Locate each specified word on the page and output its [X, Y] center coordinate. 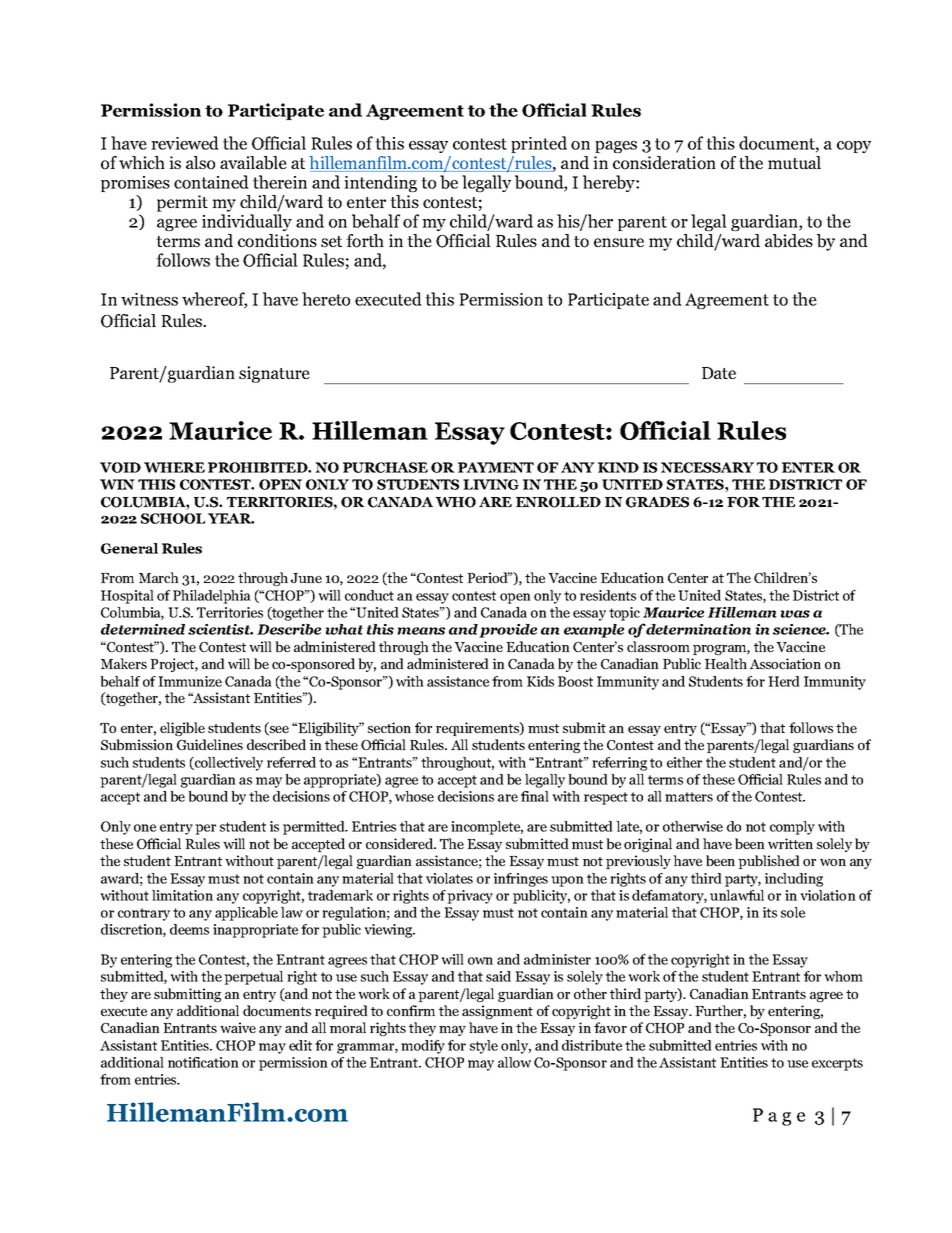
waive [238, 1027]
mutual [794, 162]
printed [539, 144]
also [200, 163]
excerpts [837, 1064]
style [484, 1047]
